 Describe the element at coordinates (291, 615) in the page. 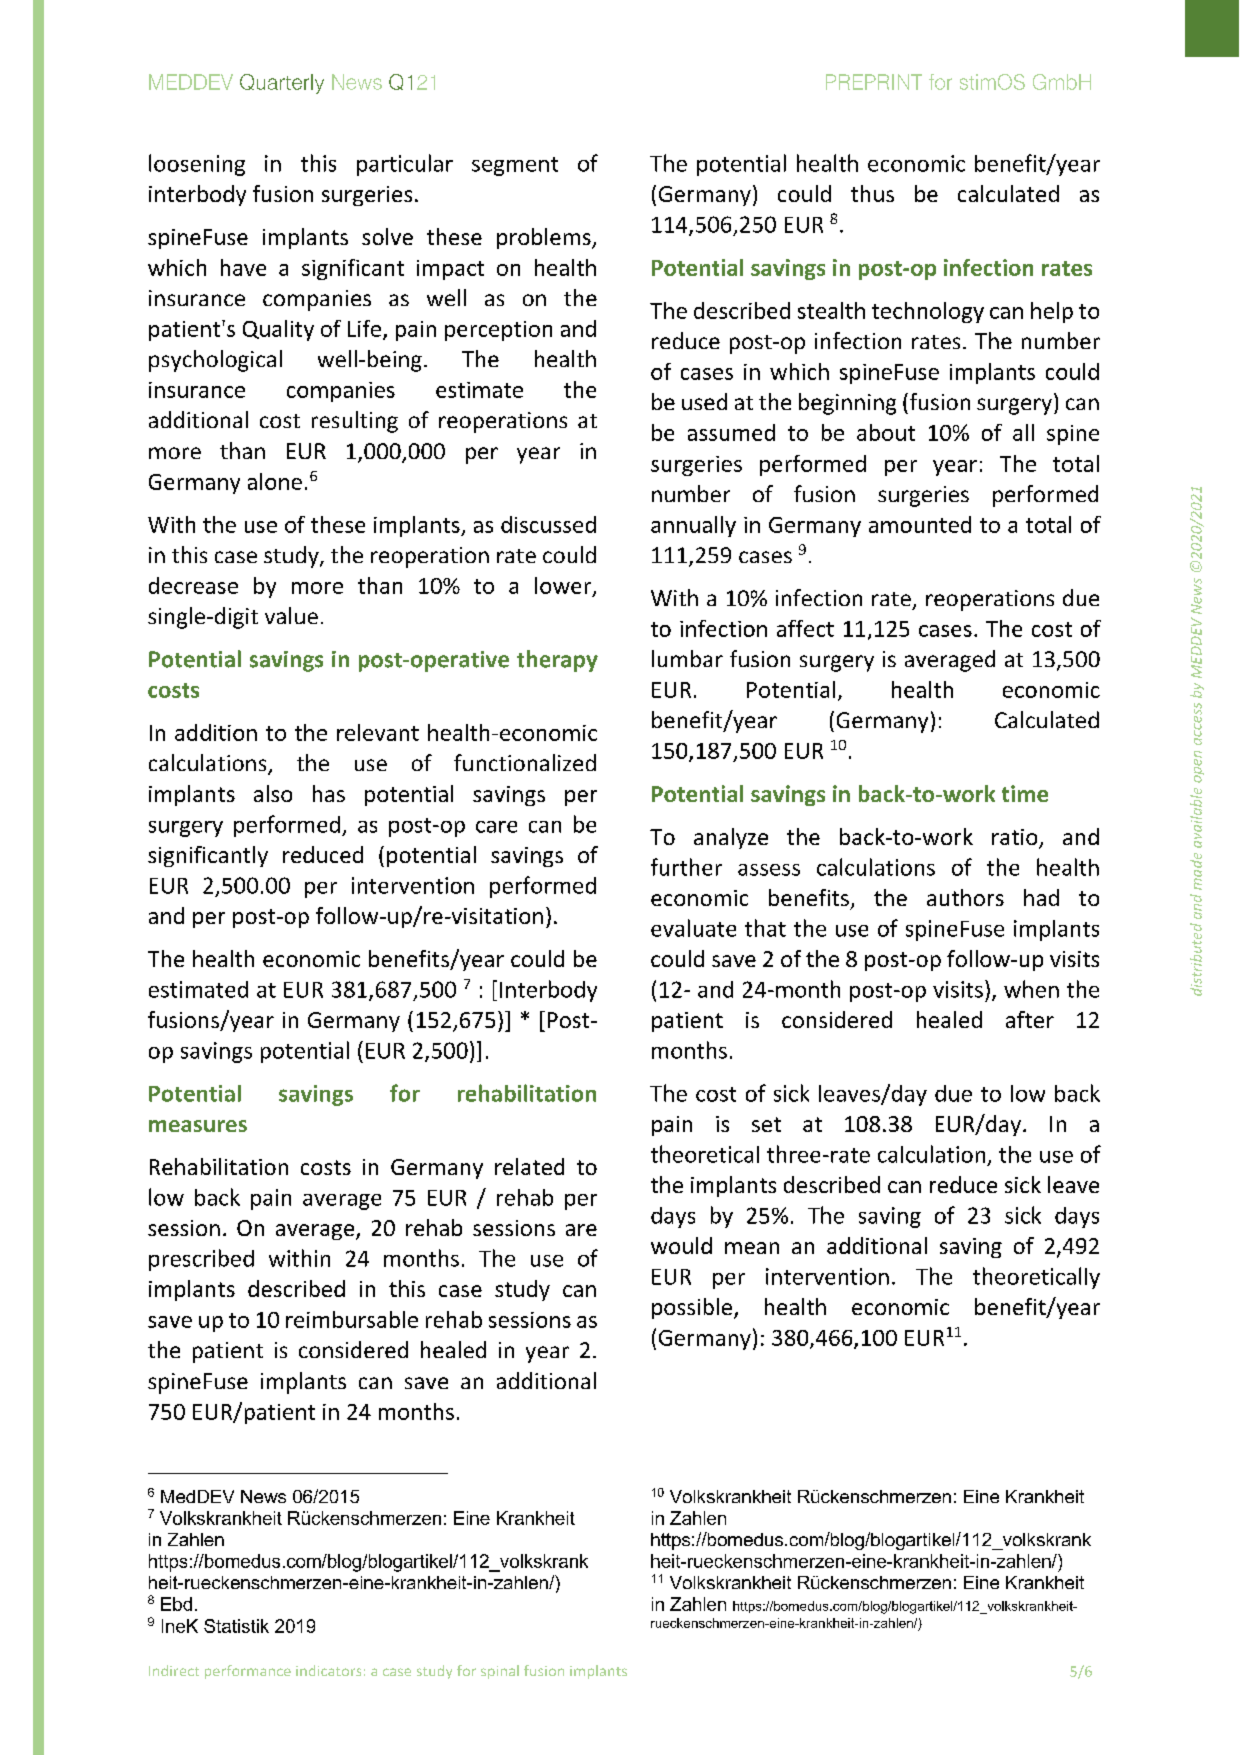

I see `value` at that location.
